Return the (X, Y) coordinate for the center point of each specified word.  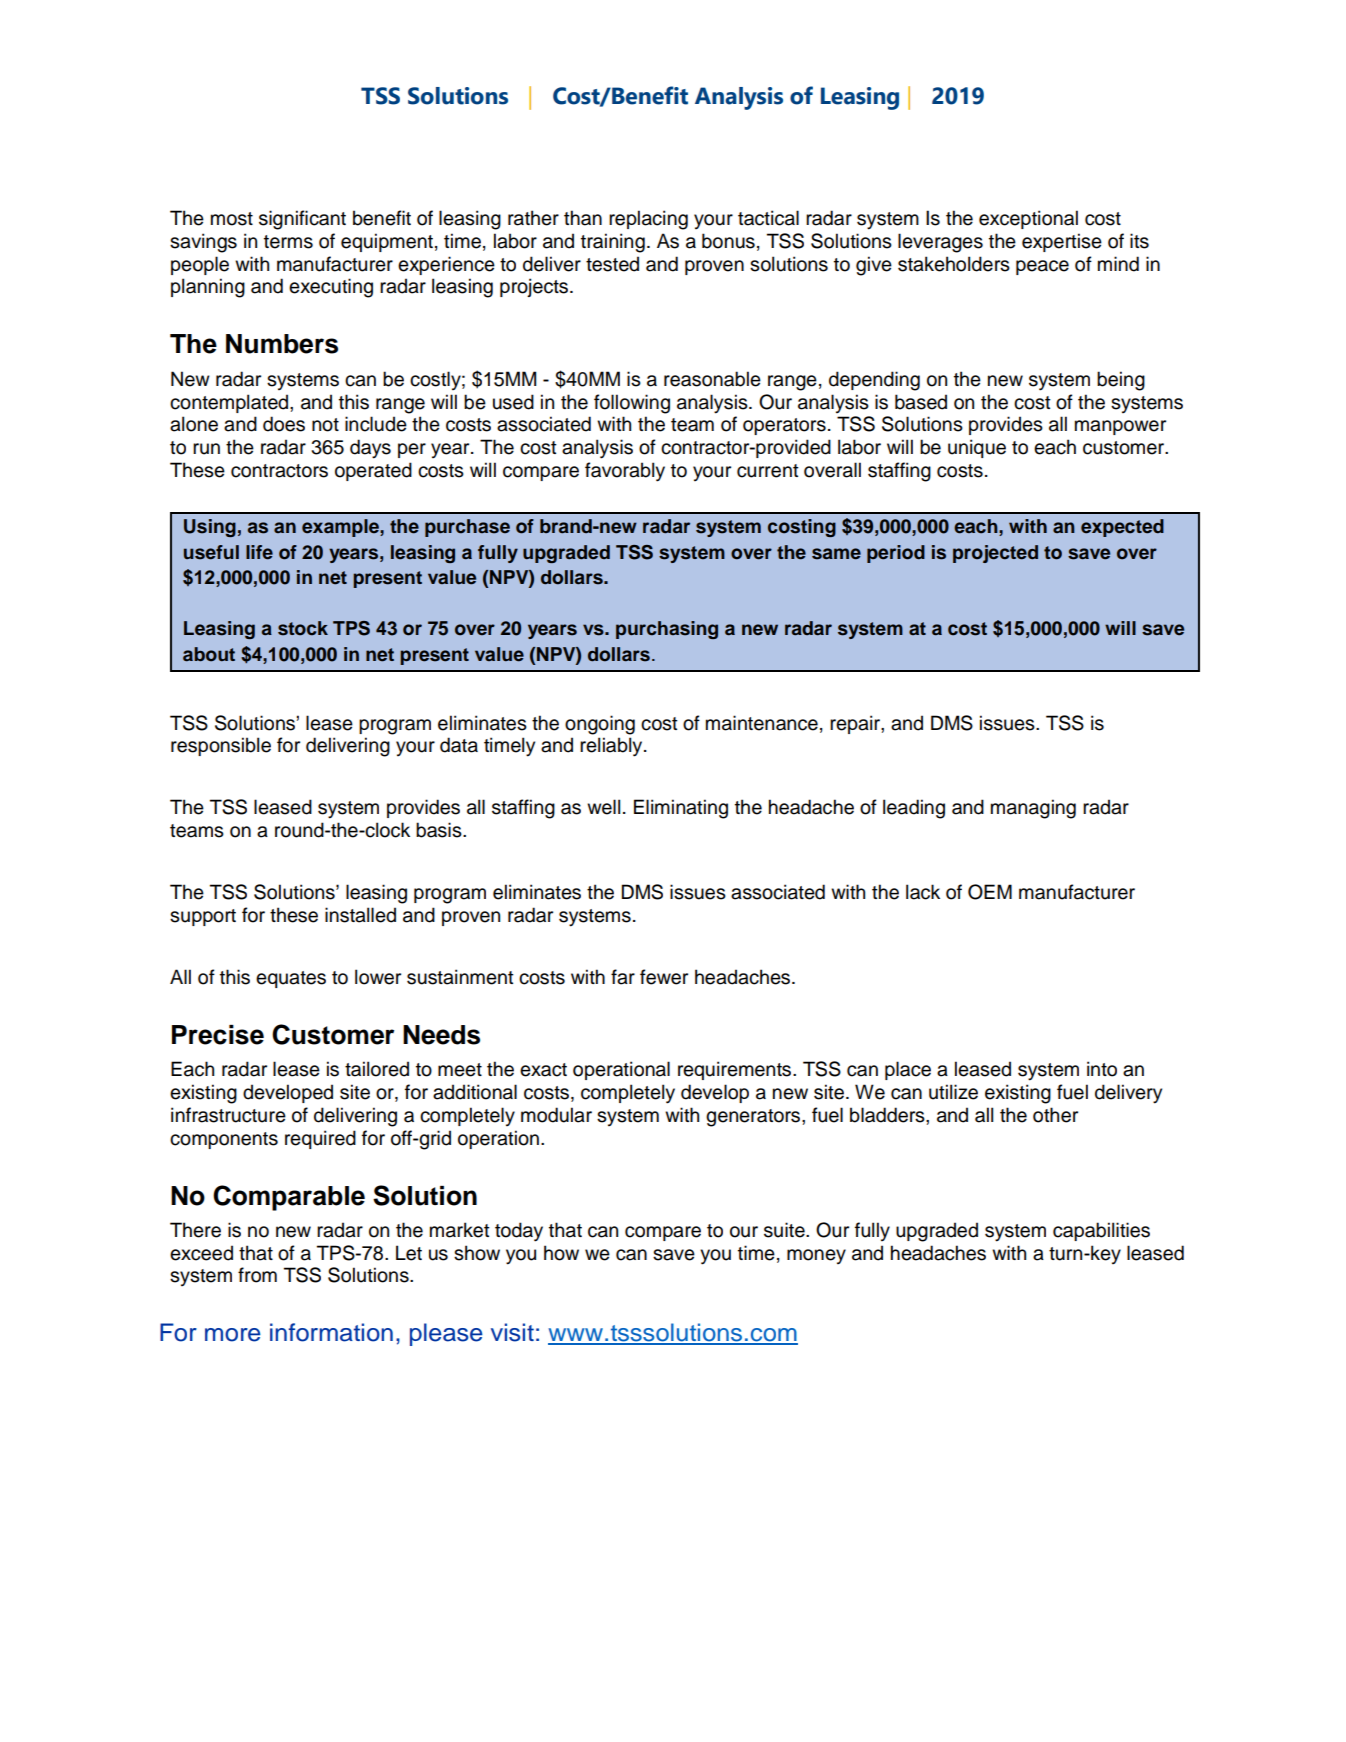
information (331, 1332)
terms (288, 242)
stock (303, 628)
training (613, 243)
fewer (664, 977)
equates (291, 979)
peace (1042, 267)
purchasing (667, 630)
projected (995, 554)
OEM (990, 892)
